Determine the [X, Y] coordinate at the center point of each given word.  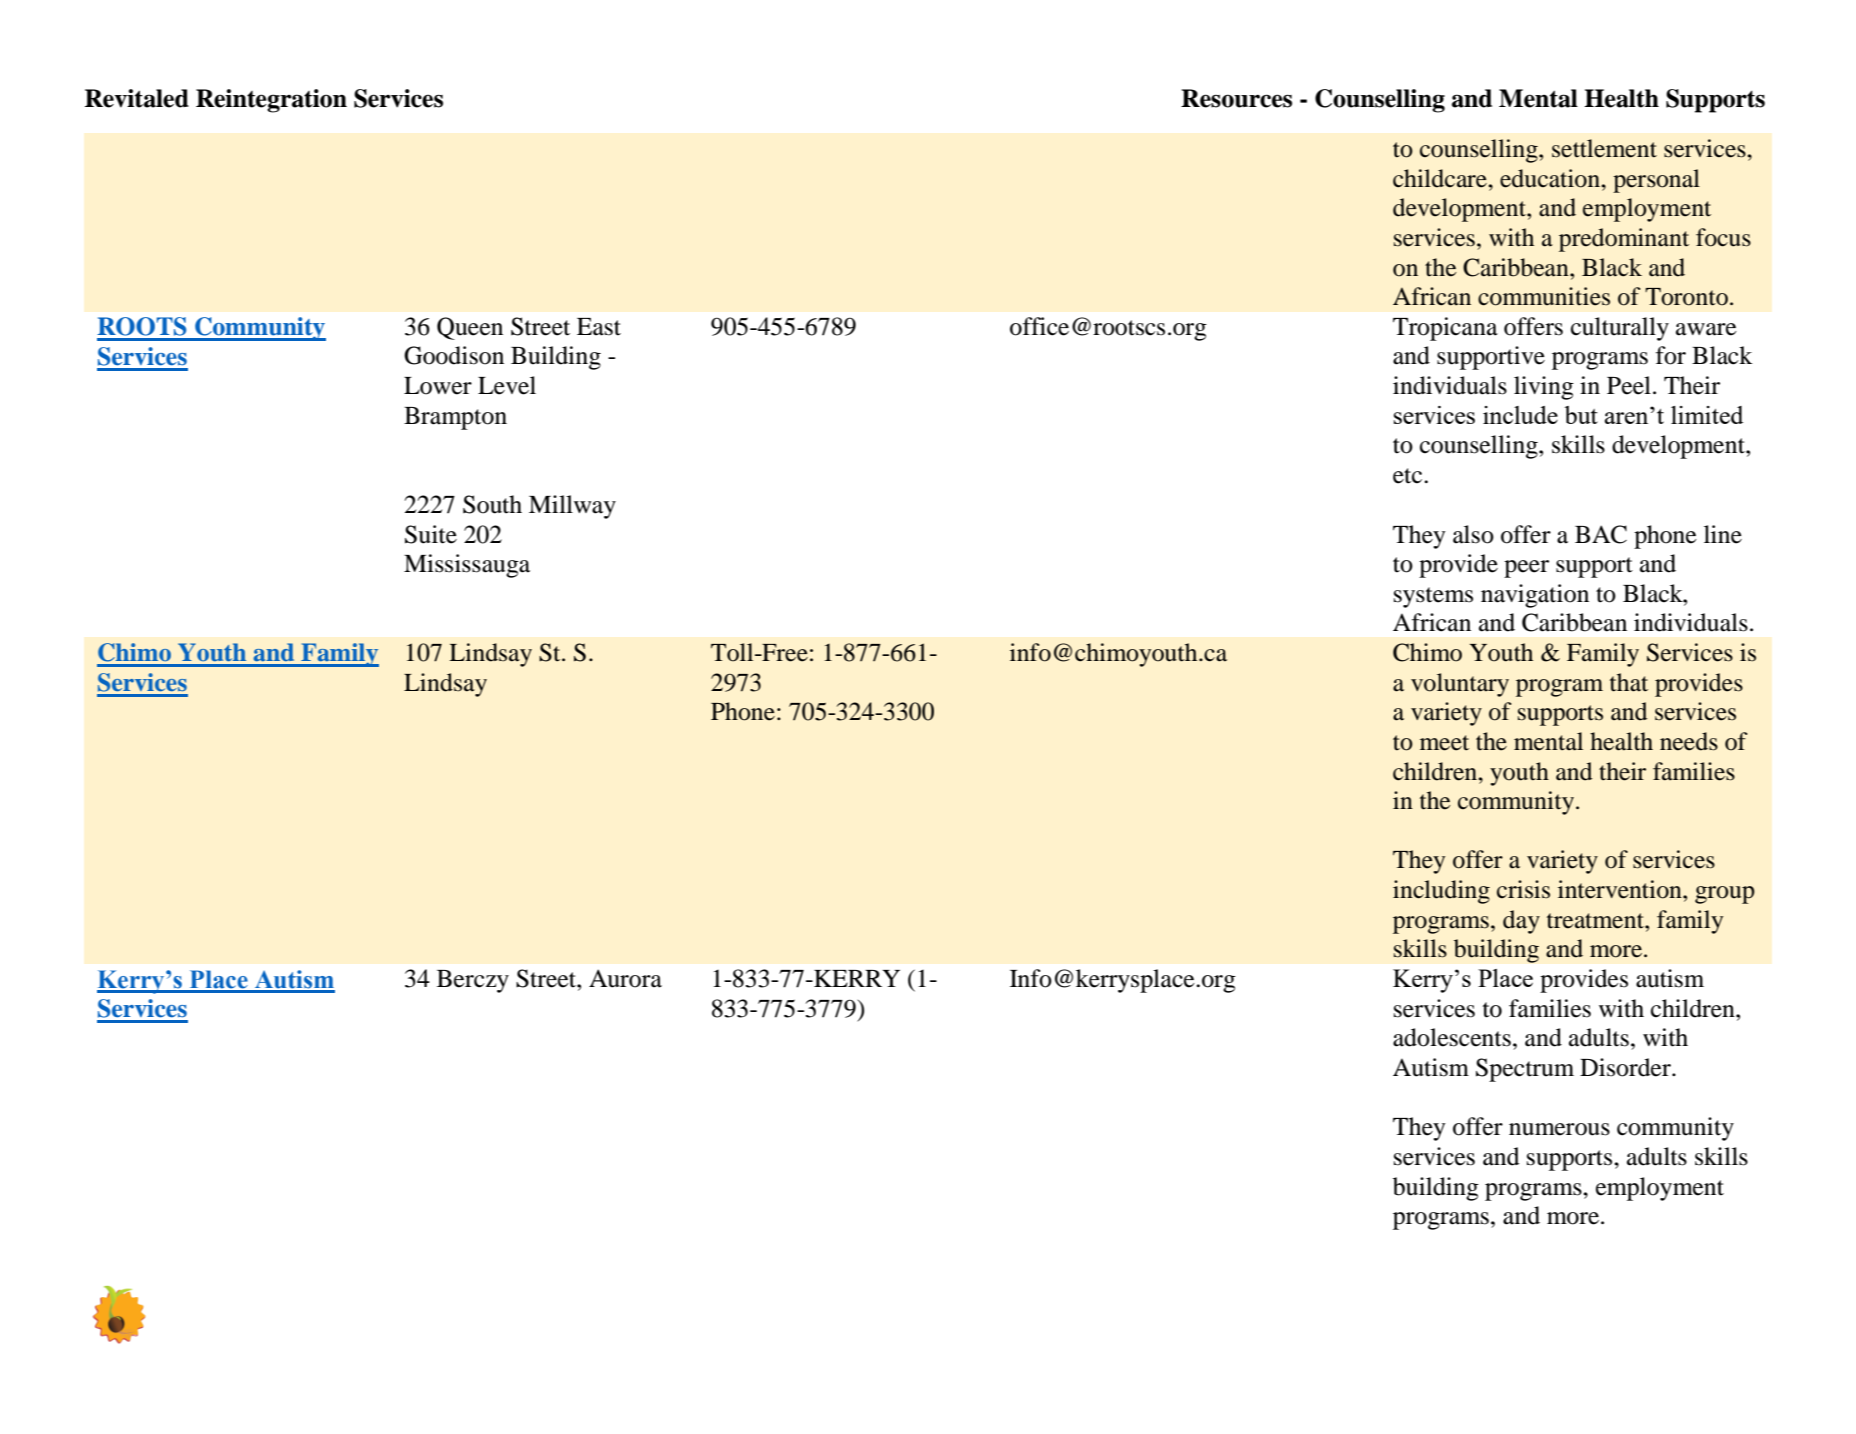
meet [1444, 743]
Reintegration [271, 101]
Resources [1236, 98]
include [1520, 415]
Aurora [625, 978]
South [492, 504]
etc [1409, 476]
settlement [1604, 148]
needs [1689, 741]
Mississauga [467, 566]
